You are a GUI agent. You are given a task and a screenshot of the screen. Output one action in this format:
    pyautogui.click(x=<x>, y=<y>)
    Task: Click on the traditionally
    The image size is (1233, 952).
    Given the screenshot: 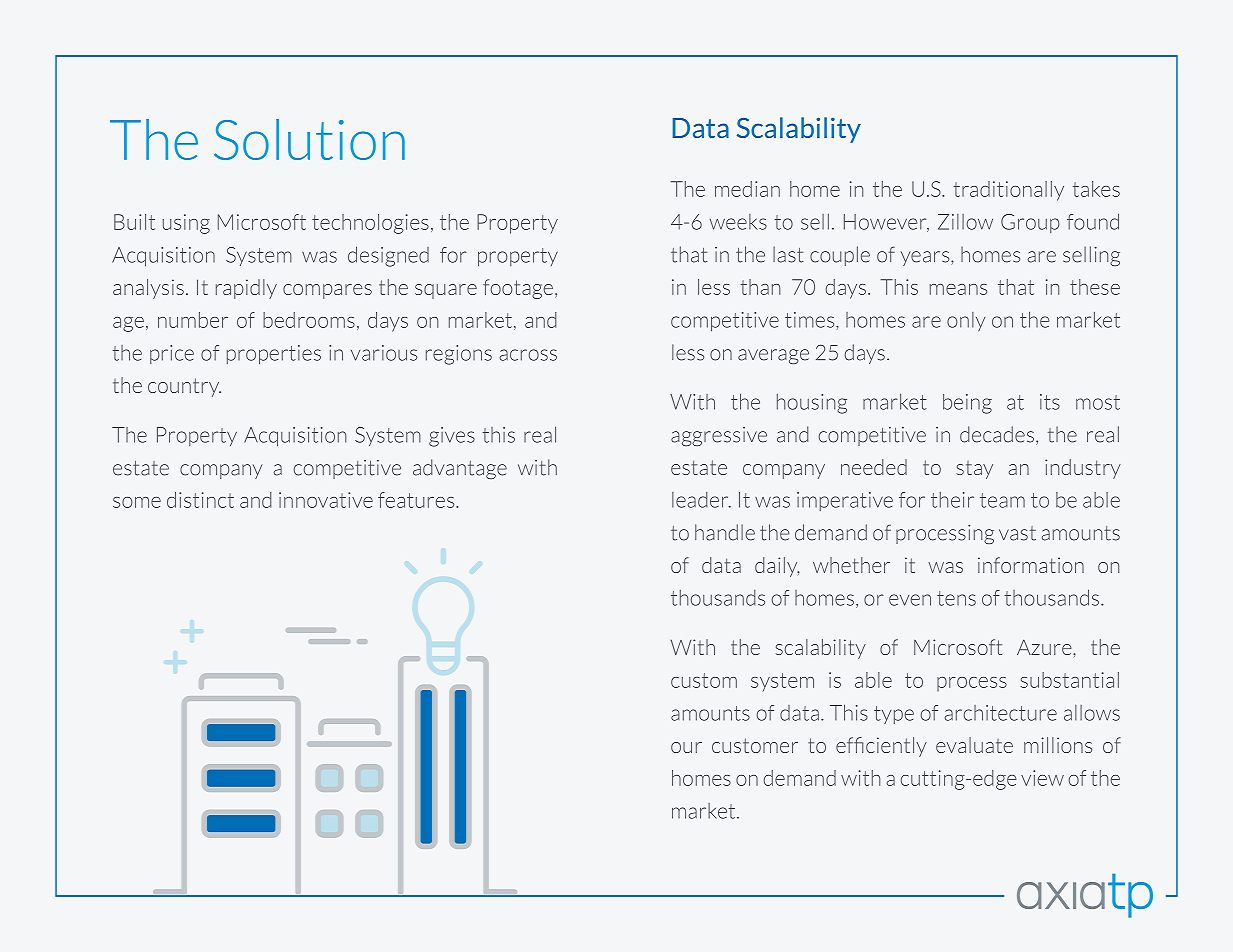 What is the action you would take?
    pyautogui.click(x=1009, y=191)
